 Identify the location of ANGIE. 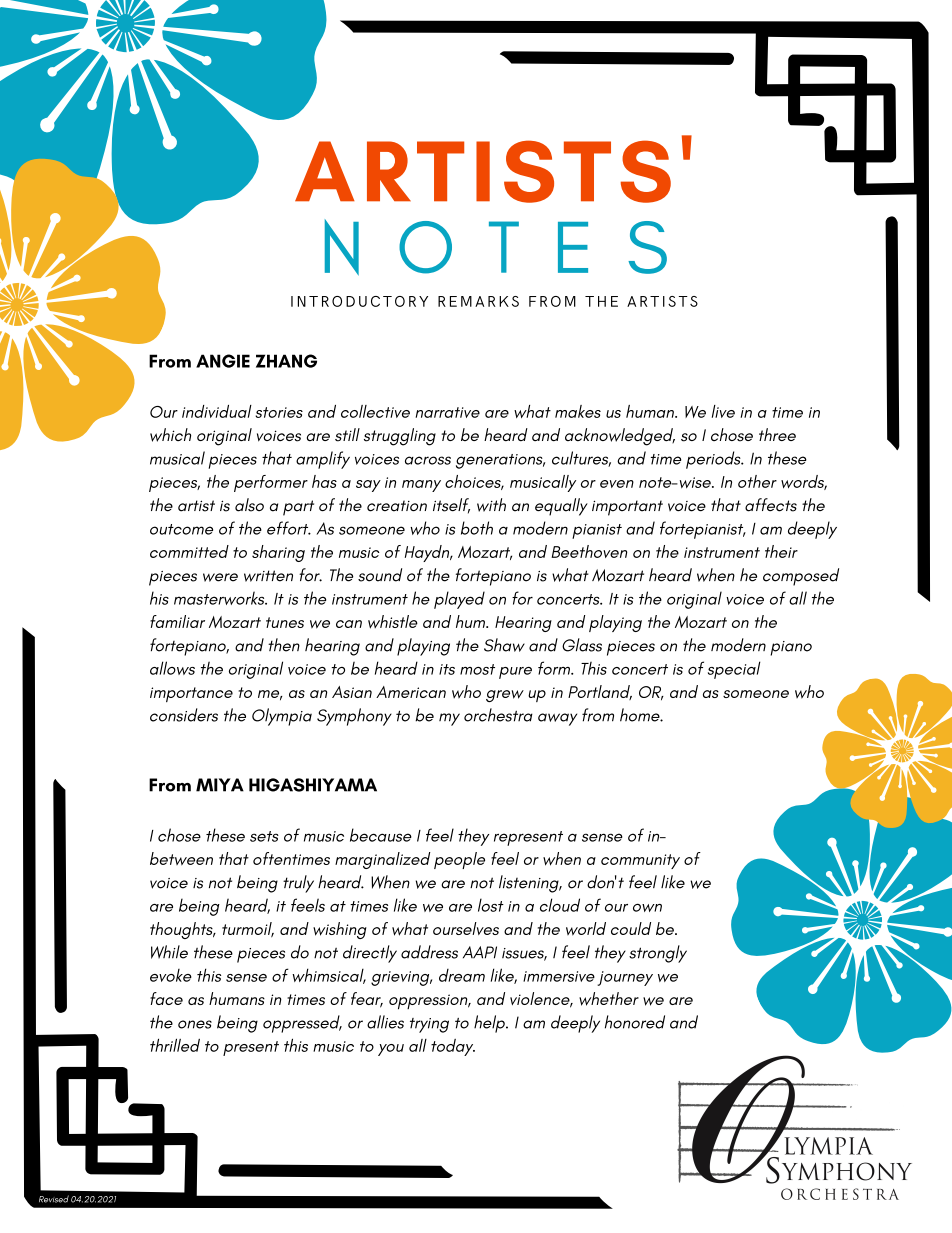
(223, 361).
